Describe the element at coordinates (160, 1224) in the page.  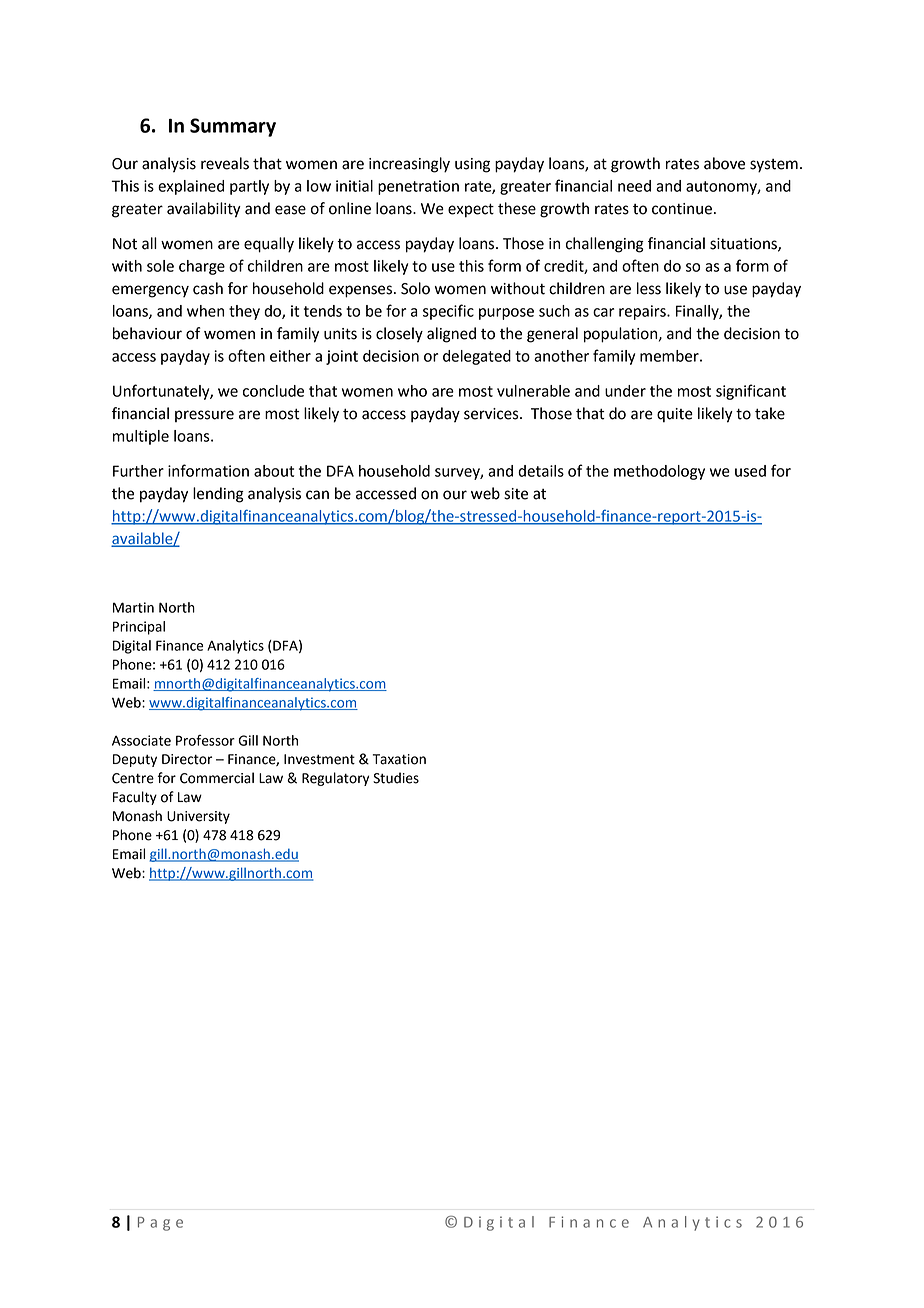
I see `Page` at that location.
